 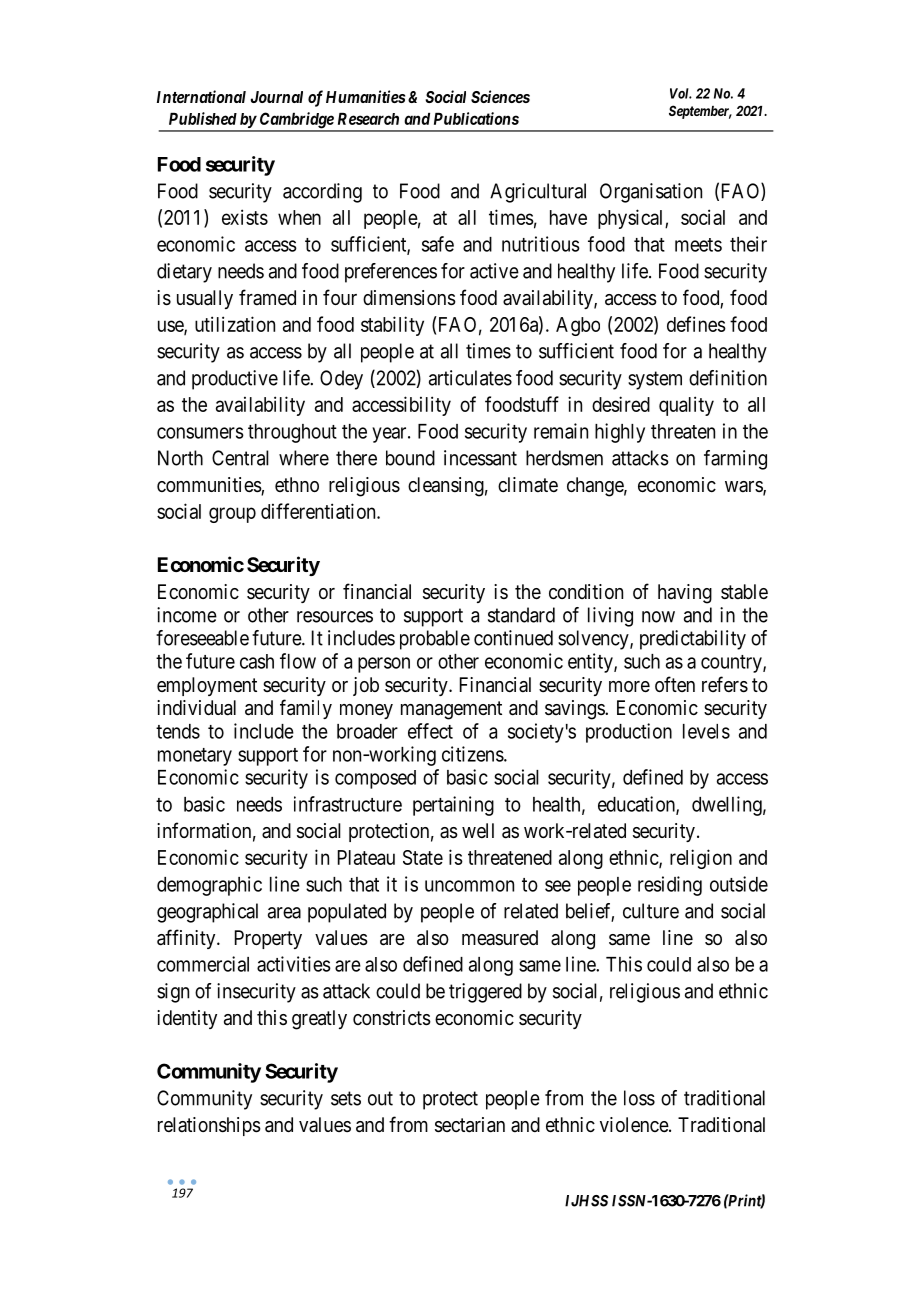 What do you see at coordinates (453, 806) in the page?
I see `pertaining` at bounding box center [453, 806].
